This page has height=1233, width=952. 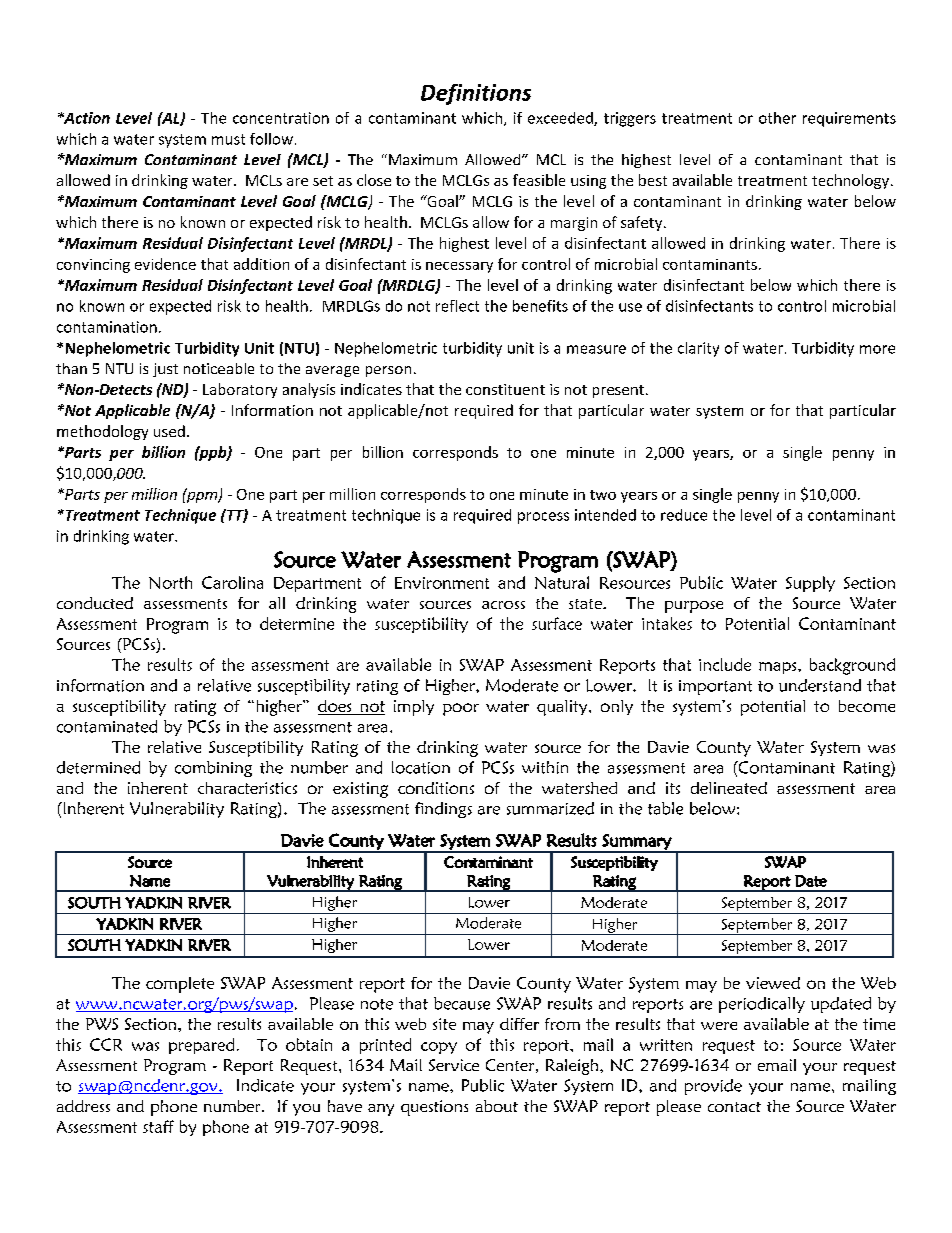 I want to click on about, so click(x=497, y=1106).
